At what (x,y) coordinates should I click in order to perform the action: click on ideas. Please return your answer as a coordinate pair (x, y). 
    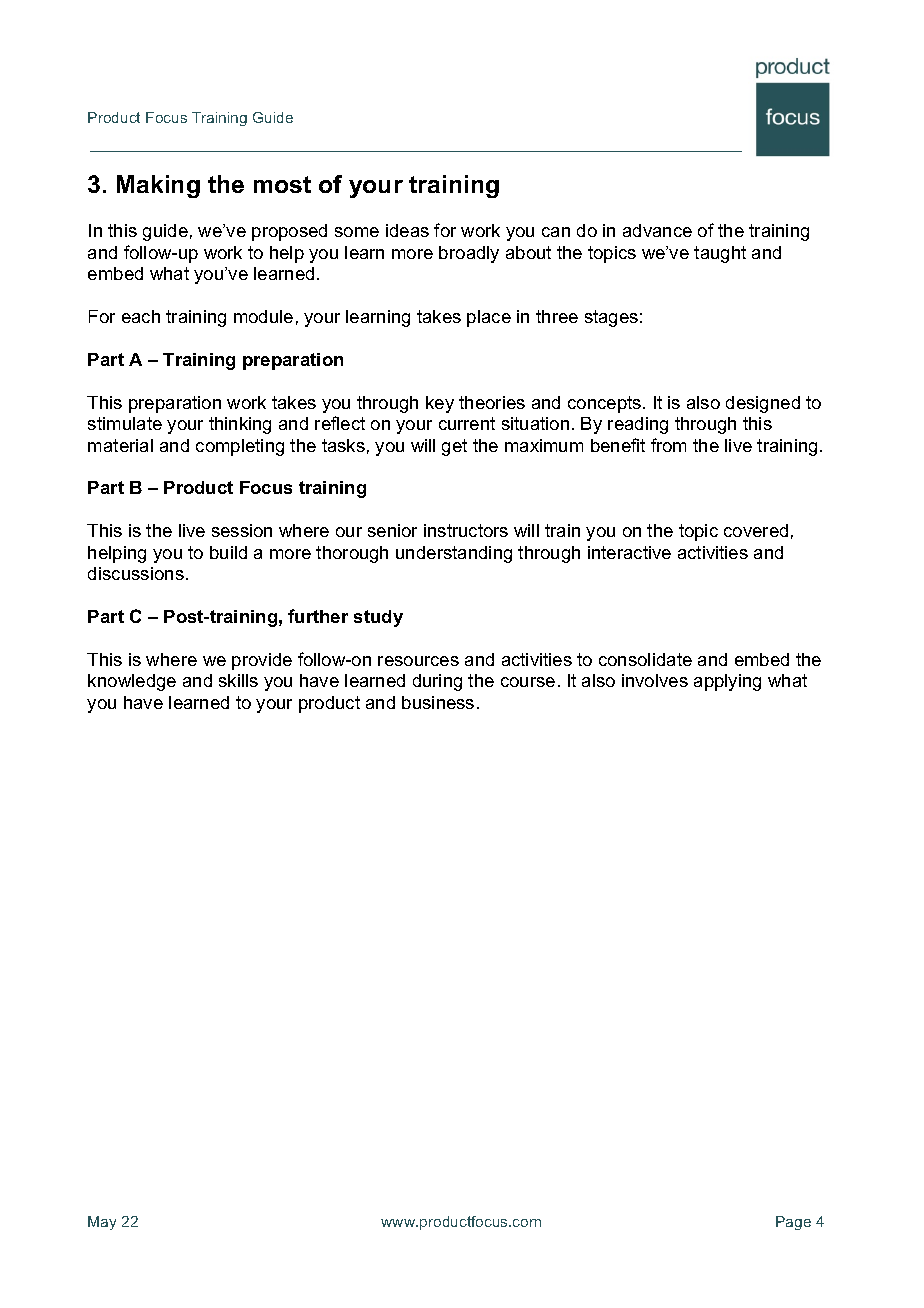
    Looking at the image, I should click on (407, 230).
